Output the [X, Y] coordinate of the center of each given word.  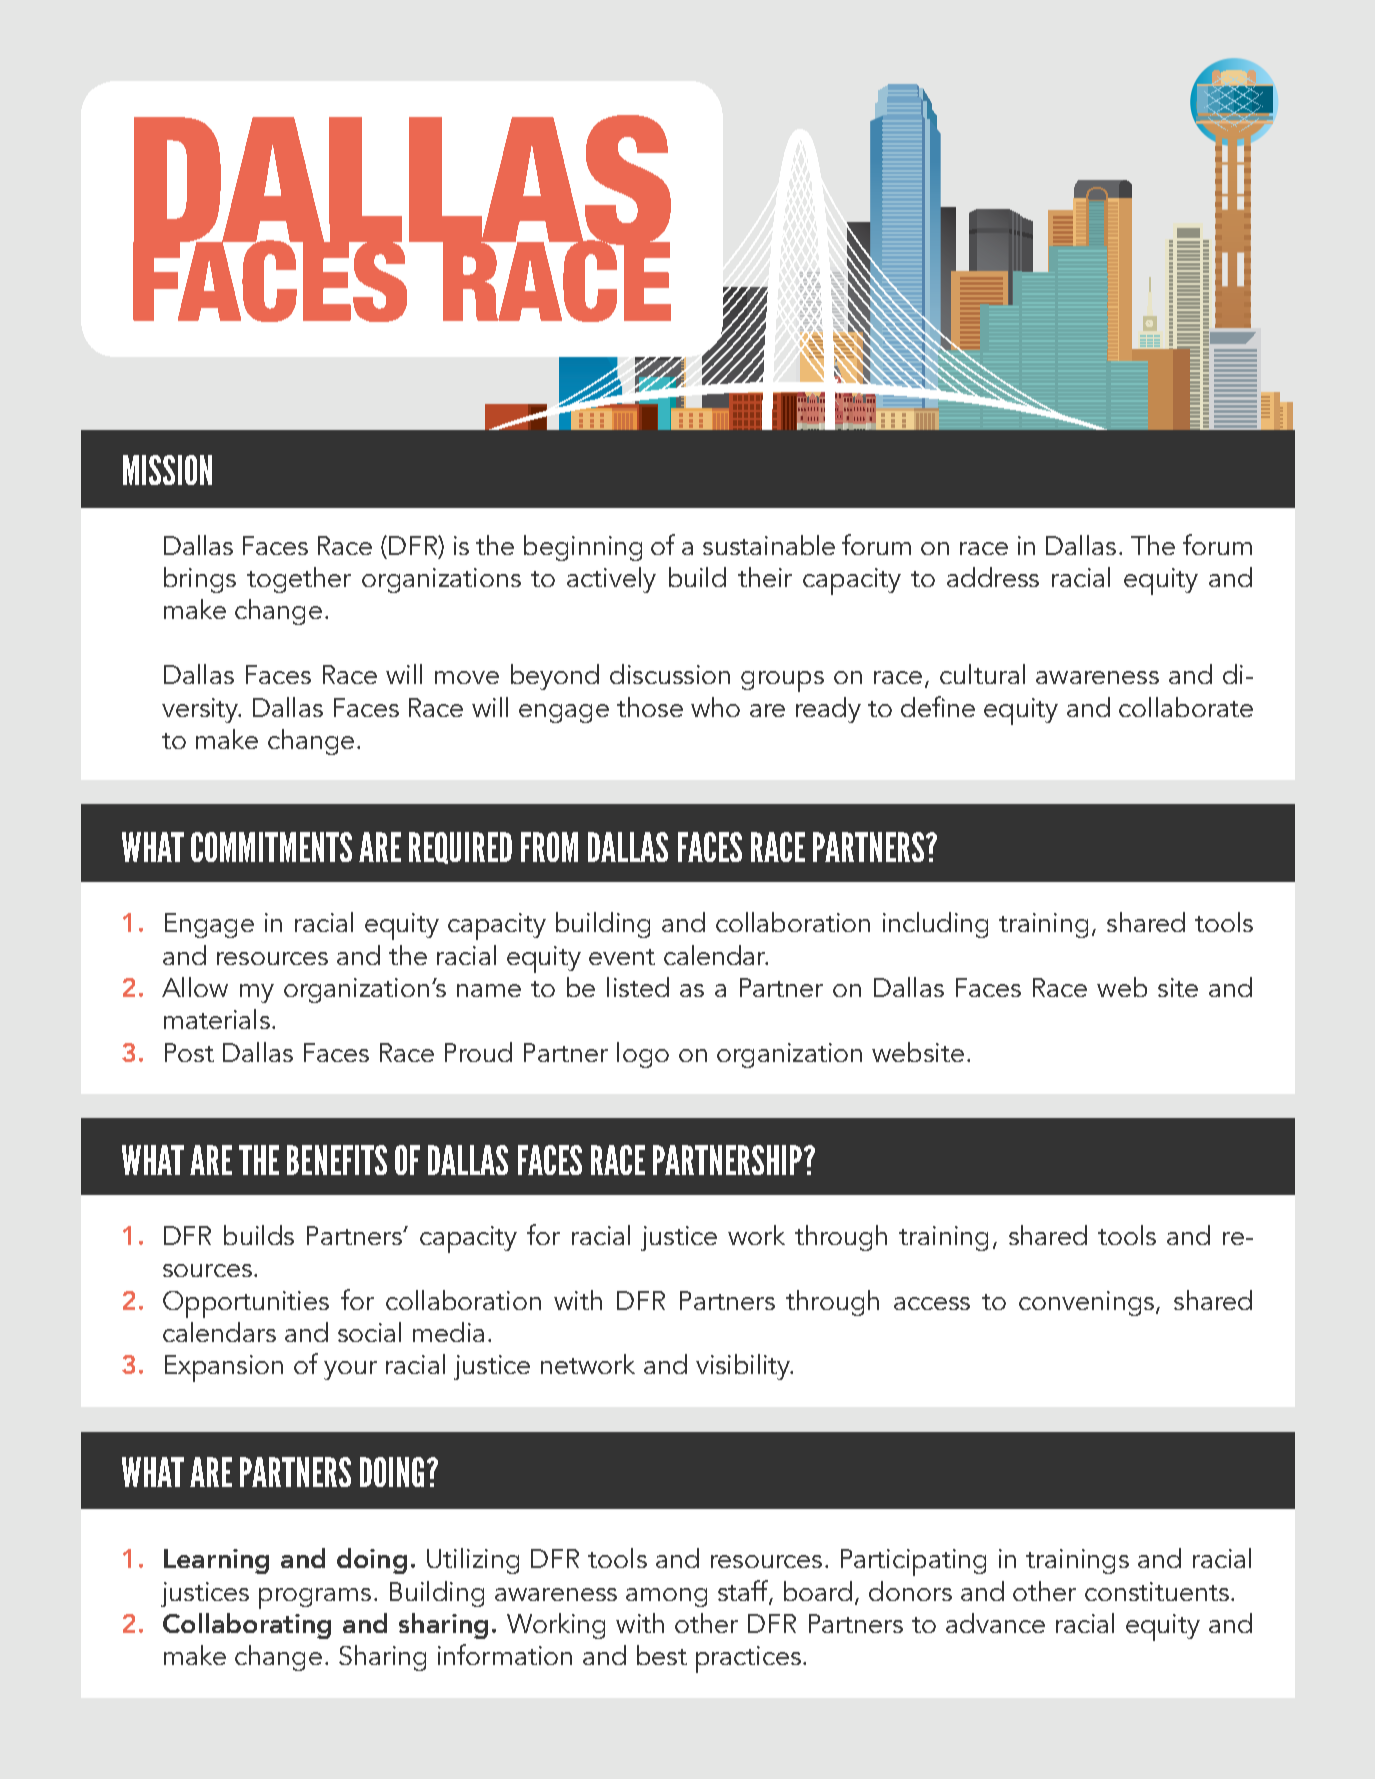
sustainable [769, 545]
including [935, 925]
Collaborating [247, 1626]
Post [189, 1052]
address [993, 577]
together [299, 580]
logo [643, 1055]
